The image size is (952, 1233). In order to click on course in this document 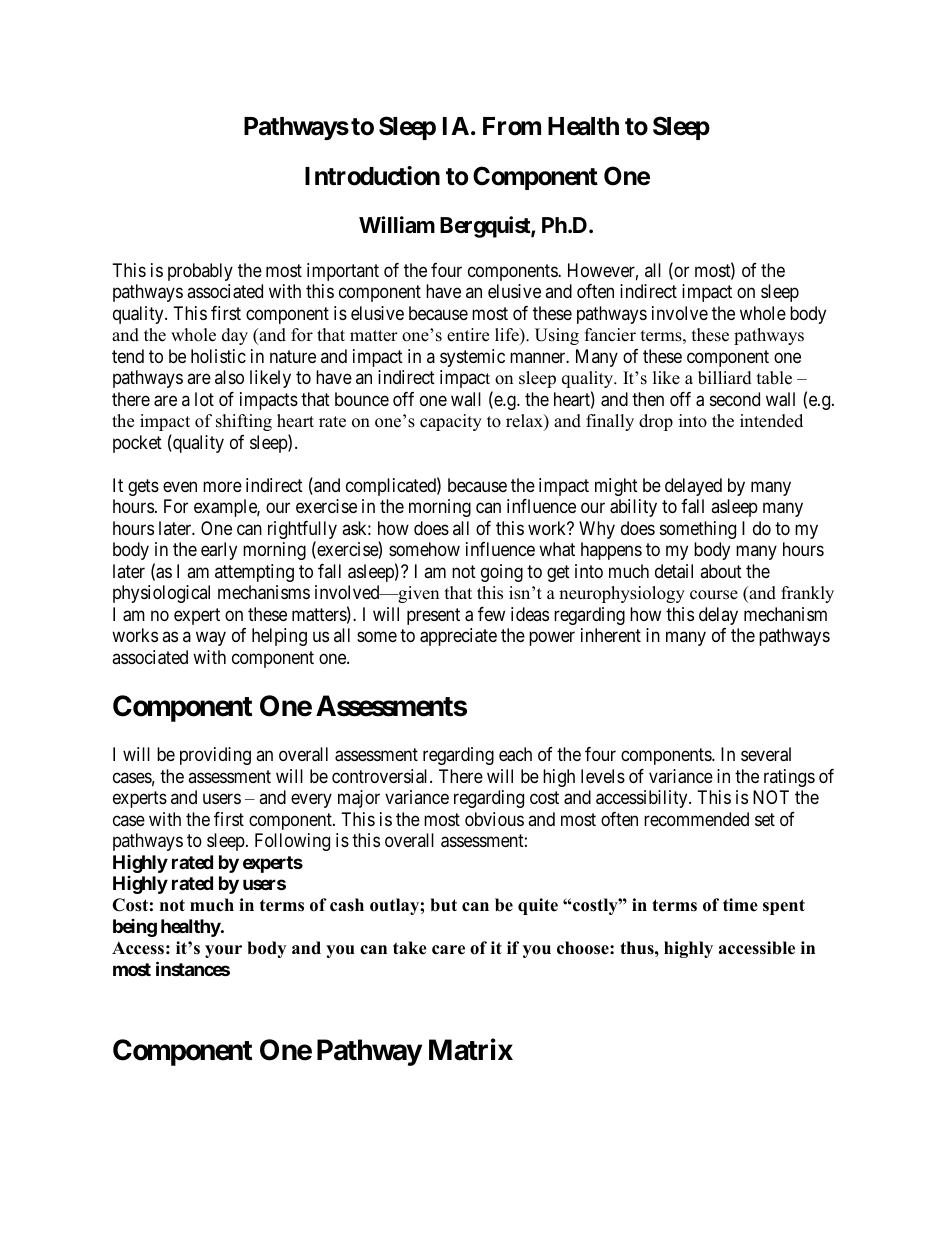, I will do `click(714, 595)`.
